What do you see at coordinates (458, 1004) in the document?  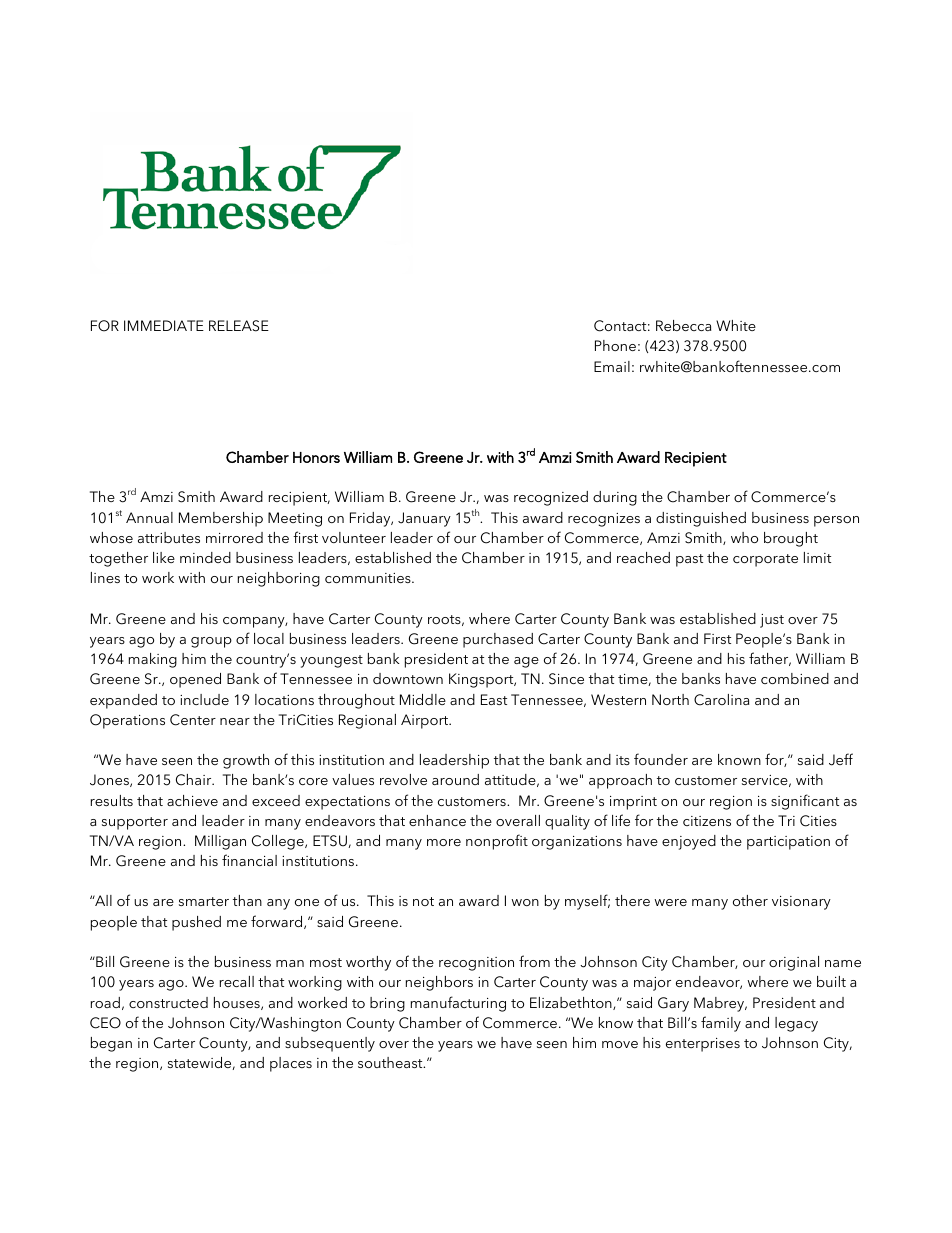 I see `manufacturing` at bounding box center [458, 1004].
